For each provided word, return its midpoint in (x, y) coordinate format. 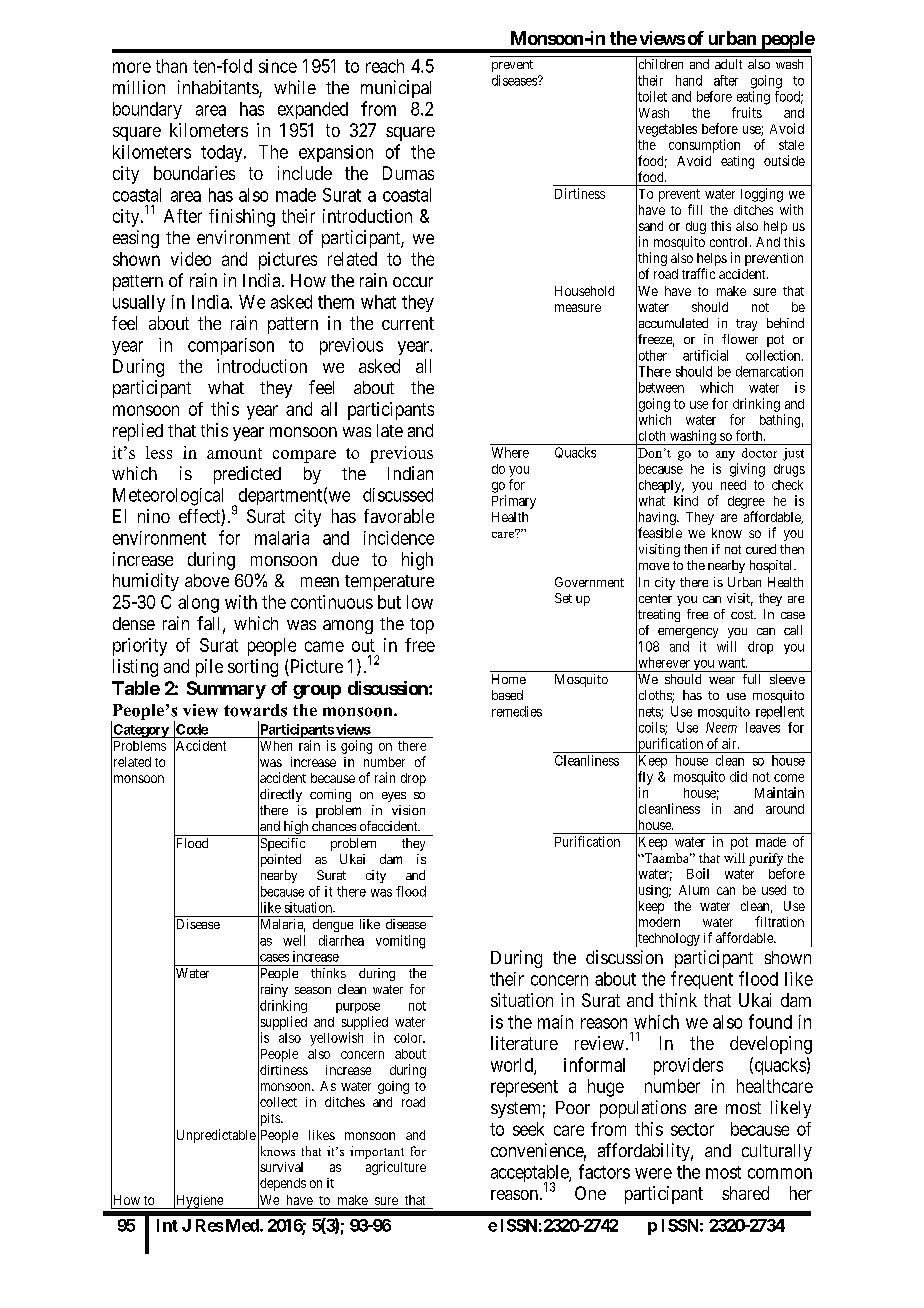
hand (689, 80)
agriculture (396, 1168)
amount (234, 453)
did (738, 776)
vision (408, 810)
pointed (279, 861)
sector (692, 1129)
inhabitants (219, 88)
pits (270, 1120)
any (725, 456)
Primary (514, 502)
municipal (396, 89)
